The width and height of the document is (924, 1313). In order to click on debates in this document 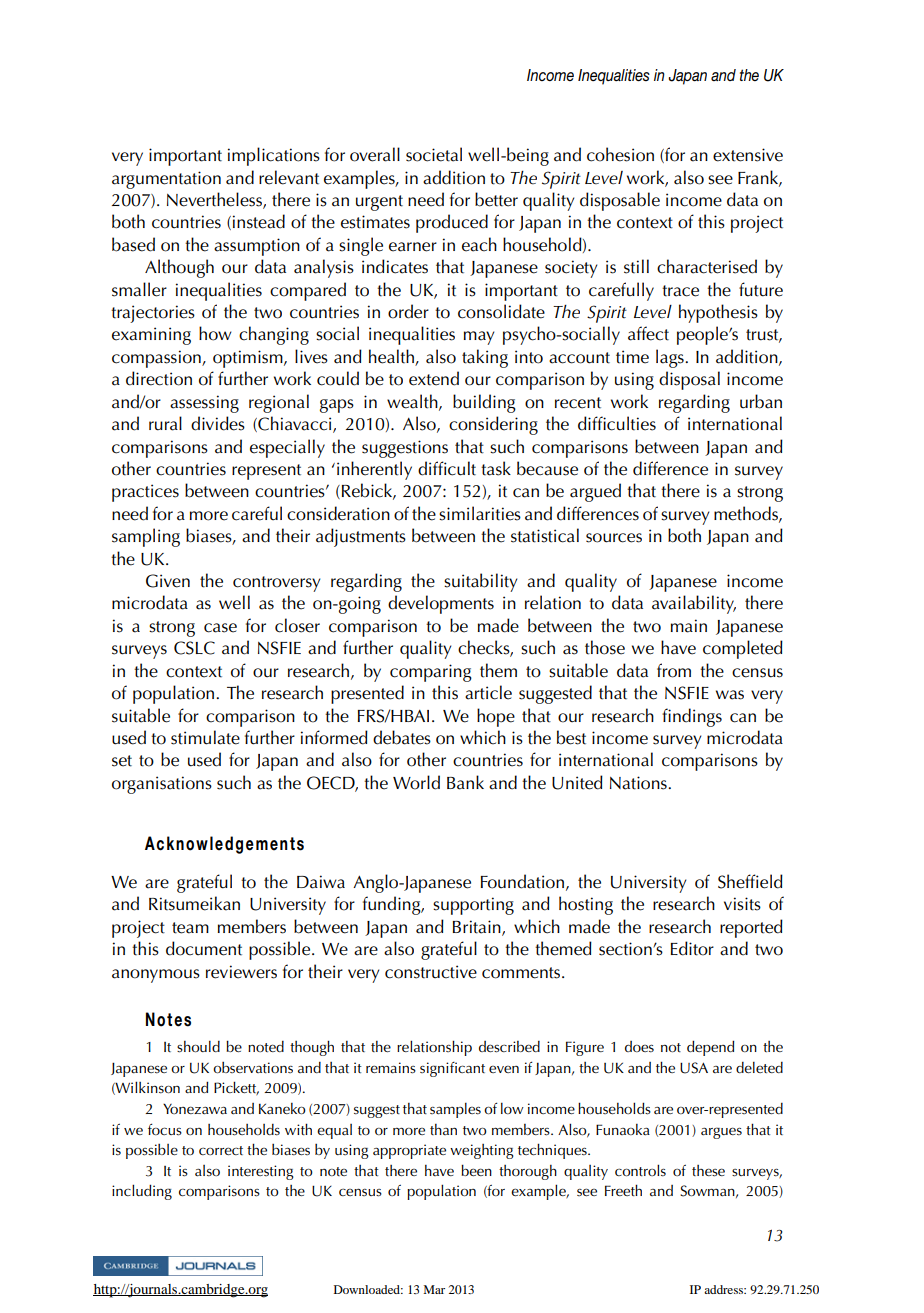, I will do `click(402, 737)`.
